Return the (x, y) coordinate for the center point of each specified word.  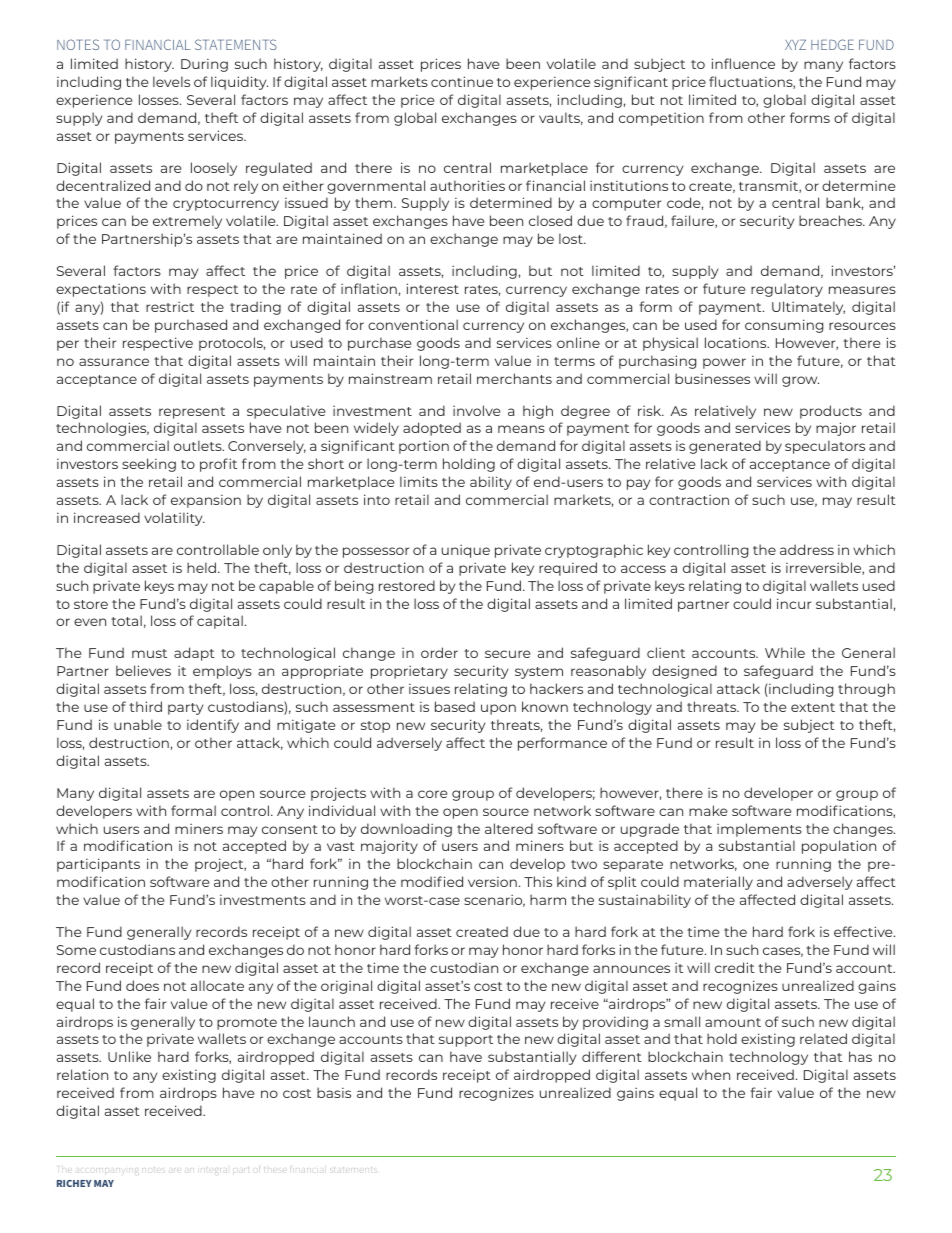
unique (466, 551)
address (807, 549)
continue (462, 81)
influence (743, 63)
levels (171, 81)
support (466, 1041)
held (203, 567)
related (823, 1038)
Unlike (129, 1056)
